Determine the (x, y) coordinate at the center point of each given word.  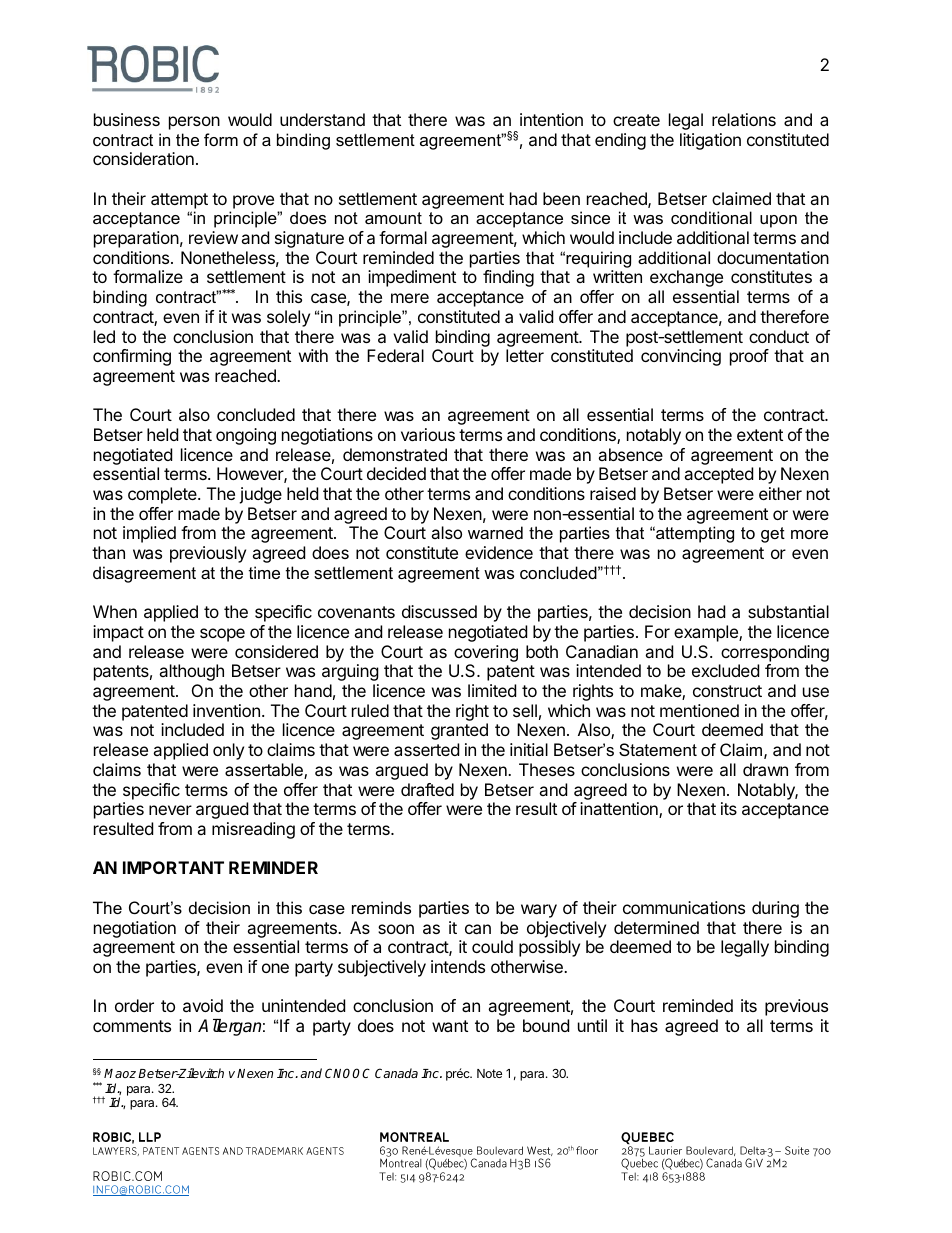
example (707, 633)
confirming (132, 357)
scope (222, 635)
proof (749, 357)
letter (525, 355)
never (170, 810)
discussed (439, 611)
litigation (710, 141)
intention (551, 119)
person (194, 123)
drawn (765, 769)
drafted (427, 789)
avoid (203, 1005)
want (450, 1026)
